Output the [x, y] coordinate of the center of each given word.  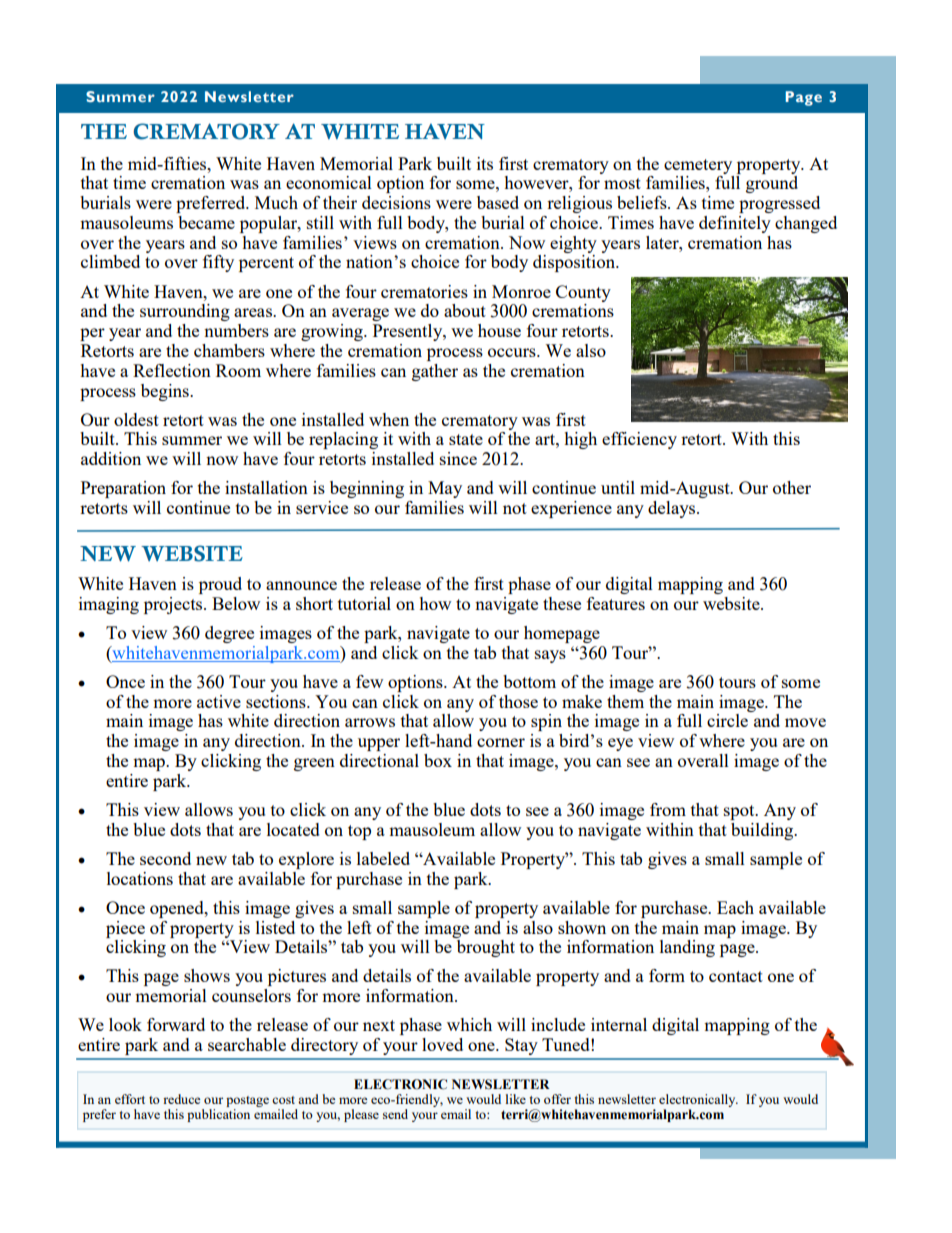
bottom [529, 681]
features [616, 603]
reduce [181, 1099]
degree [229, 634]
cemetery [698, 166]
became [206, 222]
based [498, 202]
